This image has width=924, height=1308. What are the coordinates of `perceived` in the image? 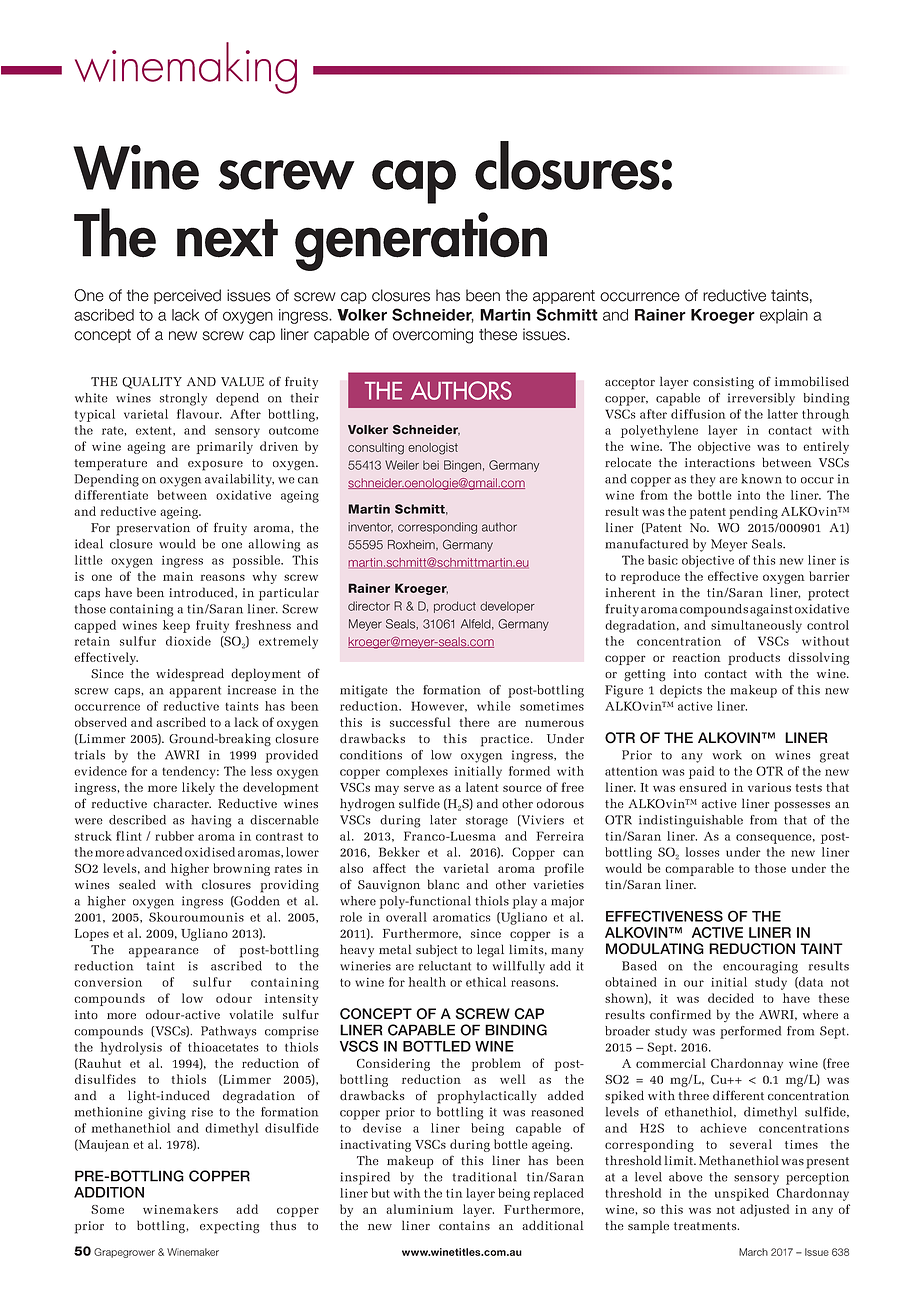 It's located at (187, 296).
